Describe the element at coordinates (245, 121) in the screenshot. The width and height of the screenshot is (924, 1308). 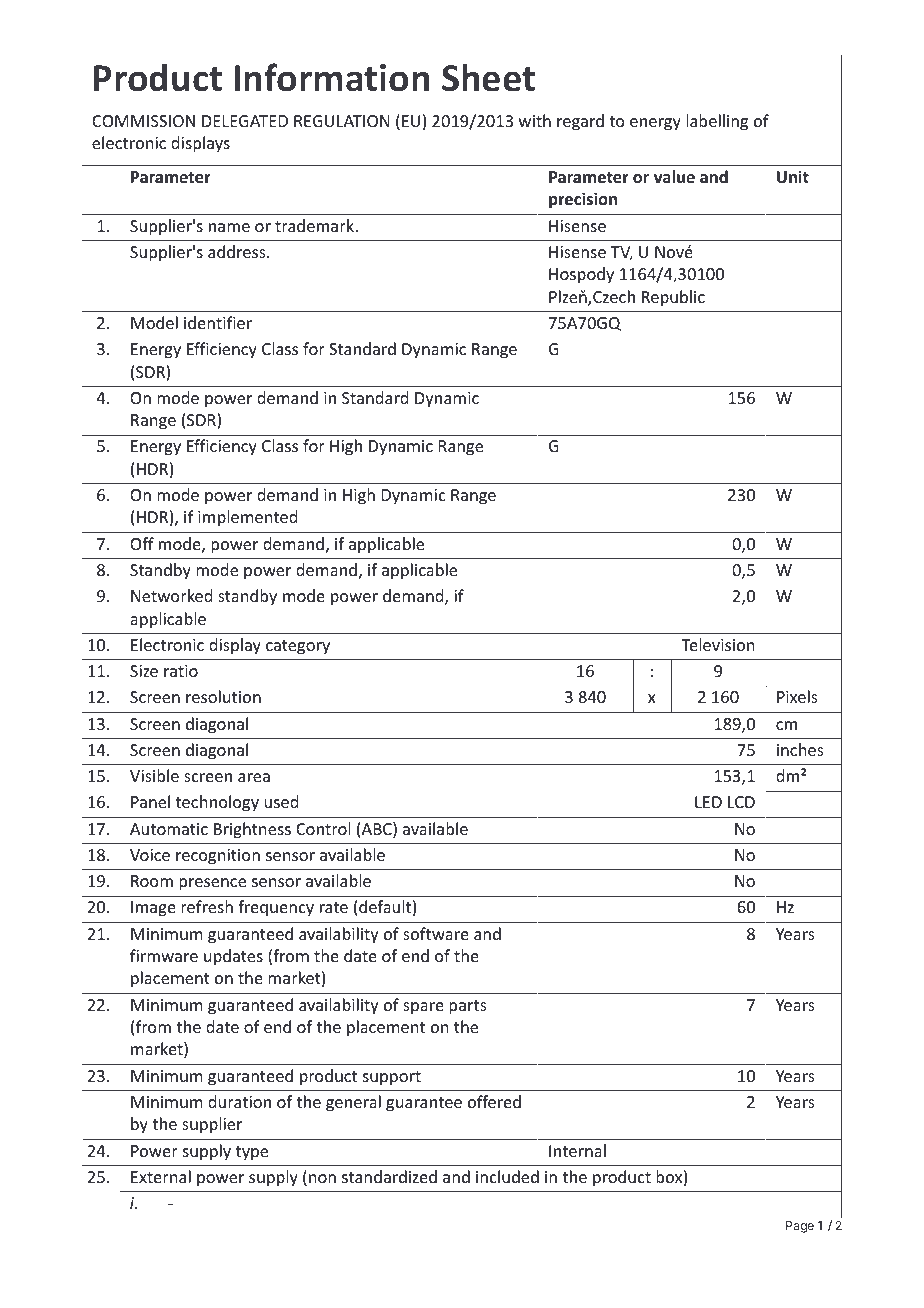
I see `DELEGATED` at that location.
